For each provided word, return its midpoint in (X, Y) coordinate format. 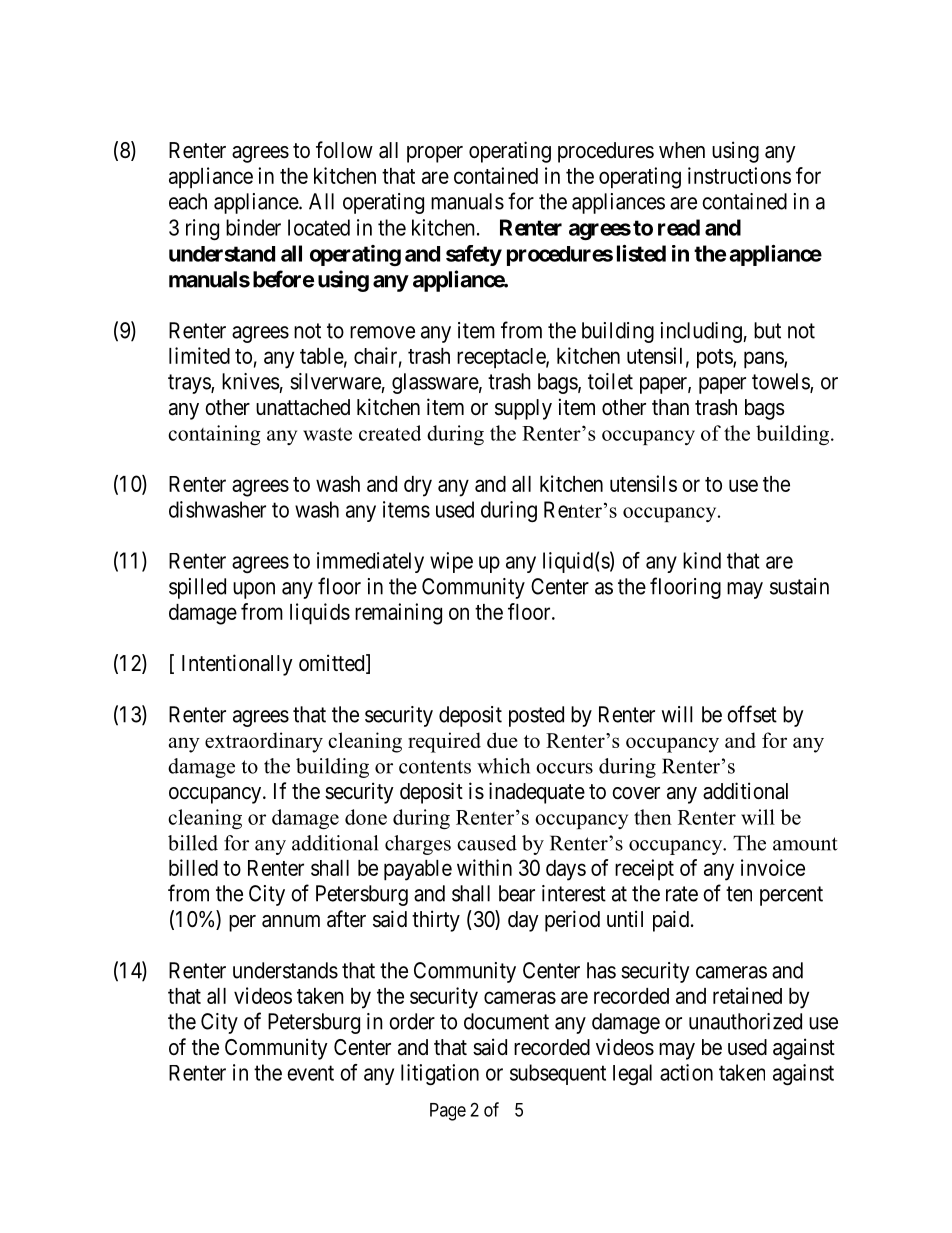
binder (253, 227)
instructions (739, 175)
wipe (451, 562)
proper (435, 154)
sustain (799, 586)
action (686, 1072)
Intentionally (237, 665)
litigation (440, 1074)
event (310, 1073)
